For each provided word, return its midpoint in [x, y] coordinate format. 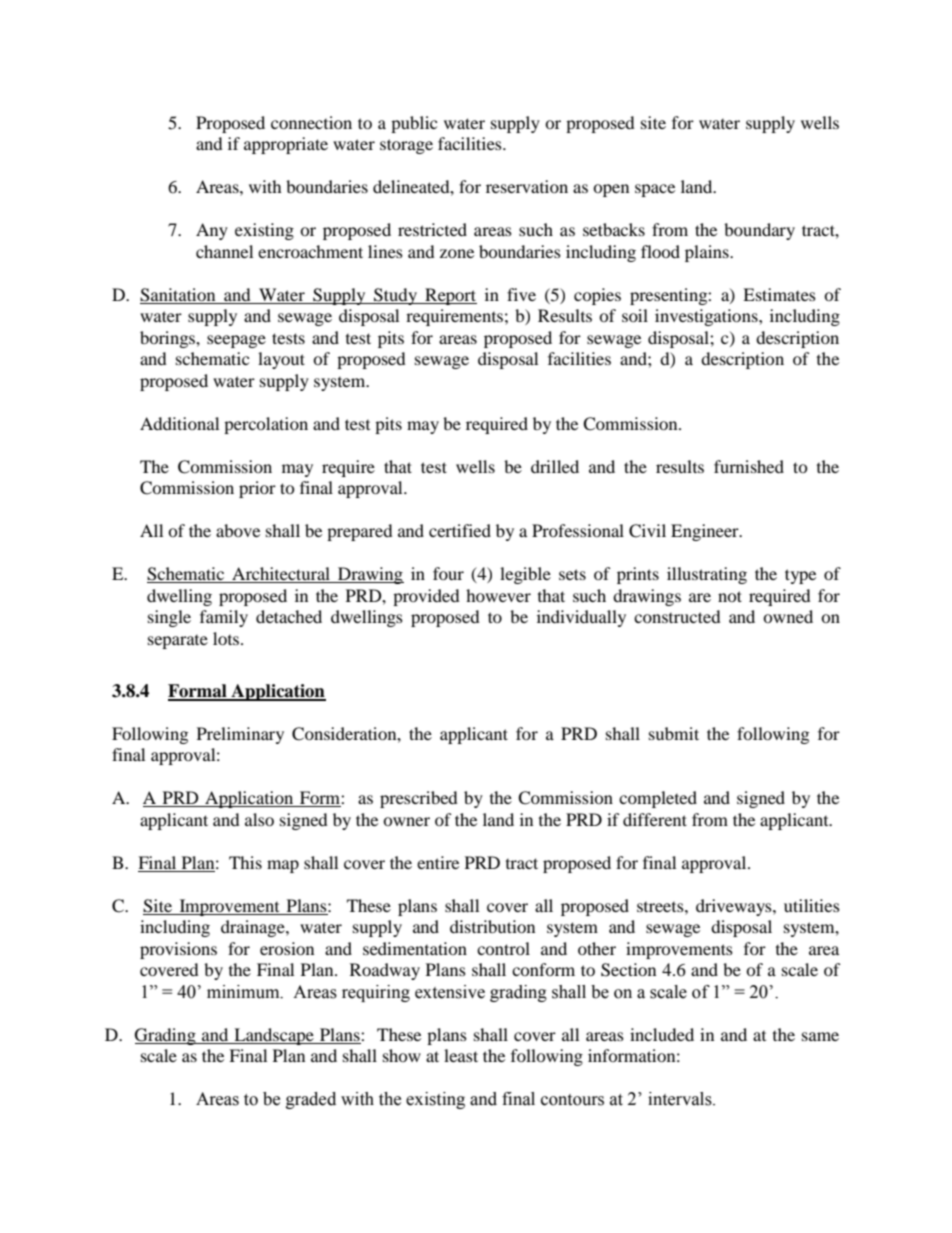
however [498, 595]
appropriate [286, 145]
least [461, 1055]
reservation [527, 186]
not [730, 596]
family [224, 618]
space [655, 190]
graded [311, 1100]
